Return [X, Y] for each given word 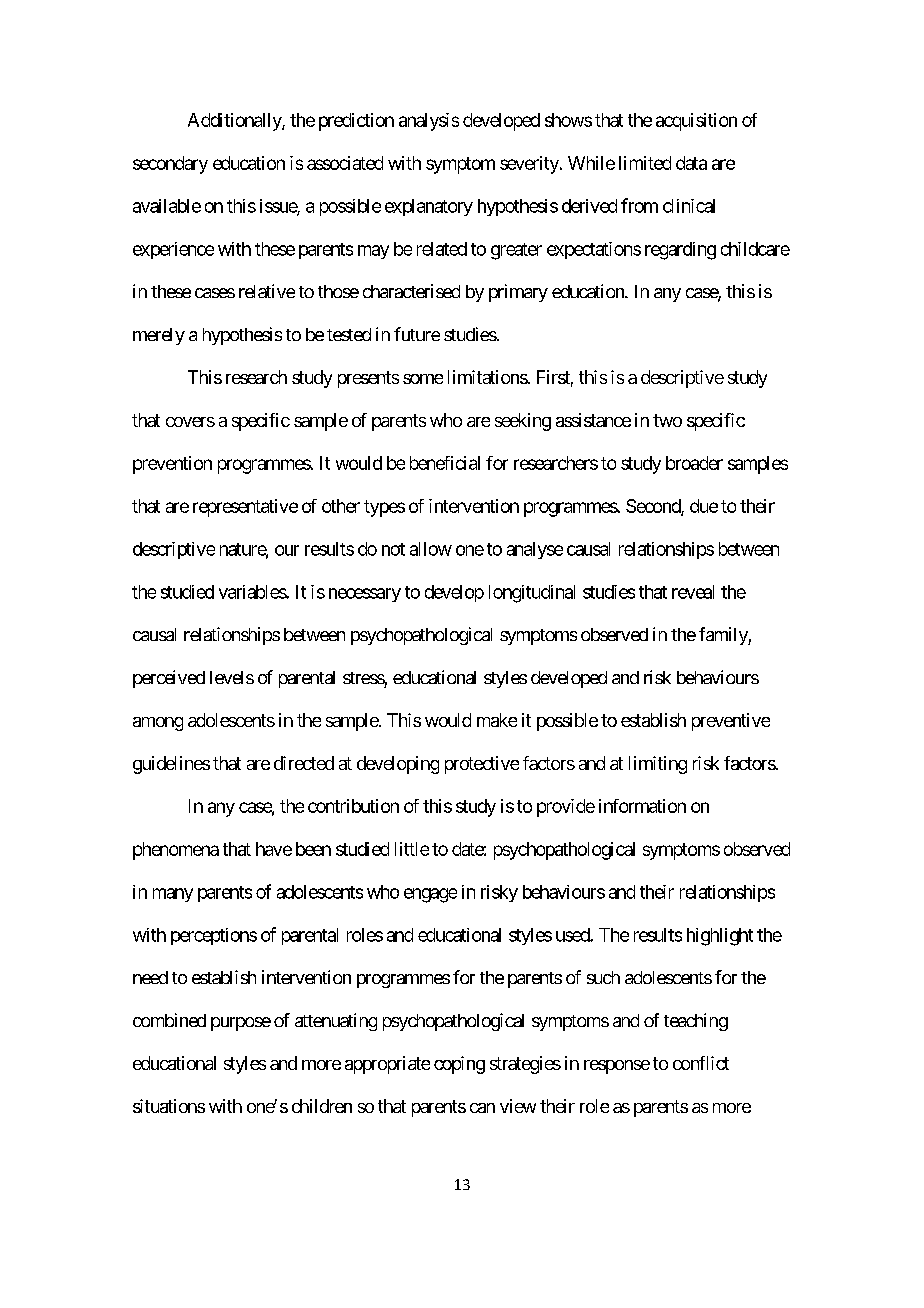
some [423, 379]
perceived [169, 679]
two [667, 420]
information [642, 806]
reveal [693, 592]
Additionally [235, 122]
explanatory [429, 207]
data [691, 163]
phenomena [176, 851]
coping [459, 1065]
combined [169, 1020]
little [412, 849]
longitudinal [532, 594]
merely [159, 336]
